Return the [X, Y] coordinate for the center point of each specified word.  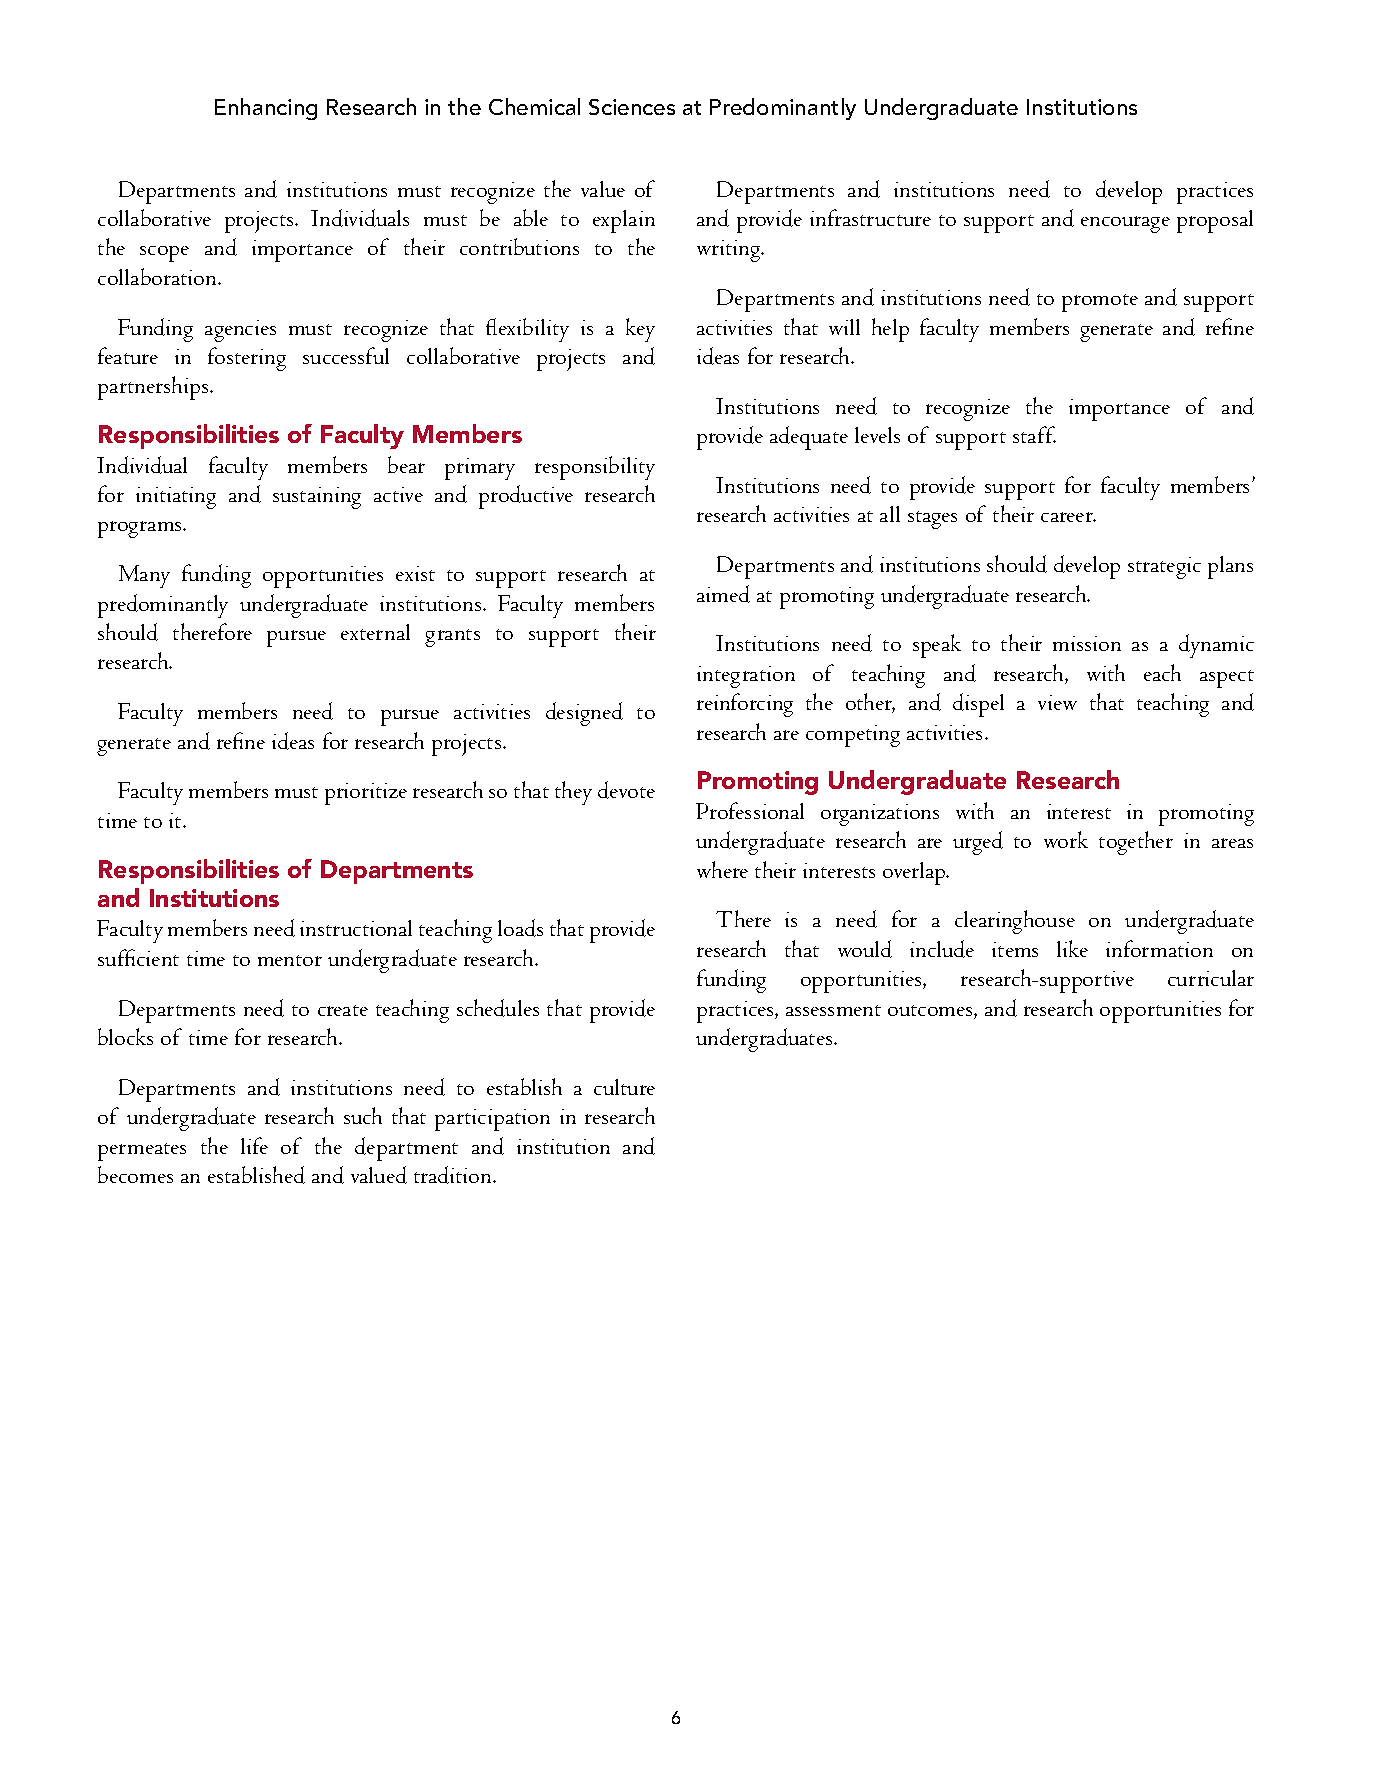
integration [746, 677]
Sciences [632, 107]
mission [1087, 643]
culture [624, 1087]
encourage [1125, 224]
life [254, 1145]
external [375, 632]
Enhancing [266, 109]
